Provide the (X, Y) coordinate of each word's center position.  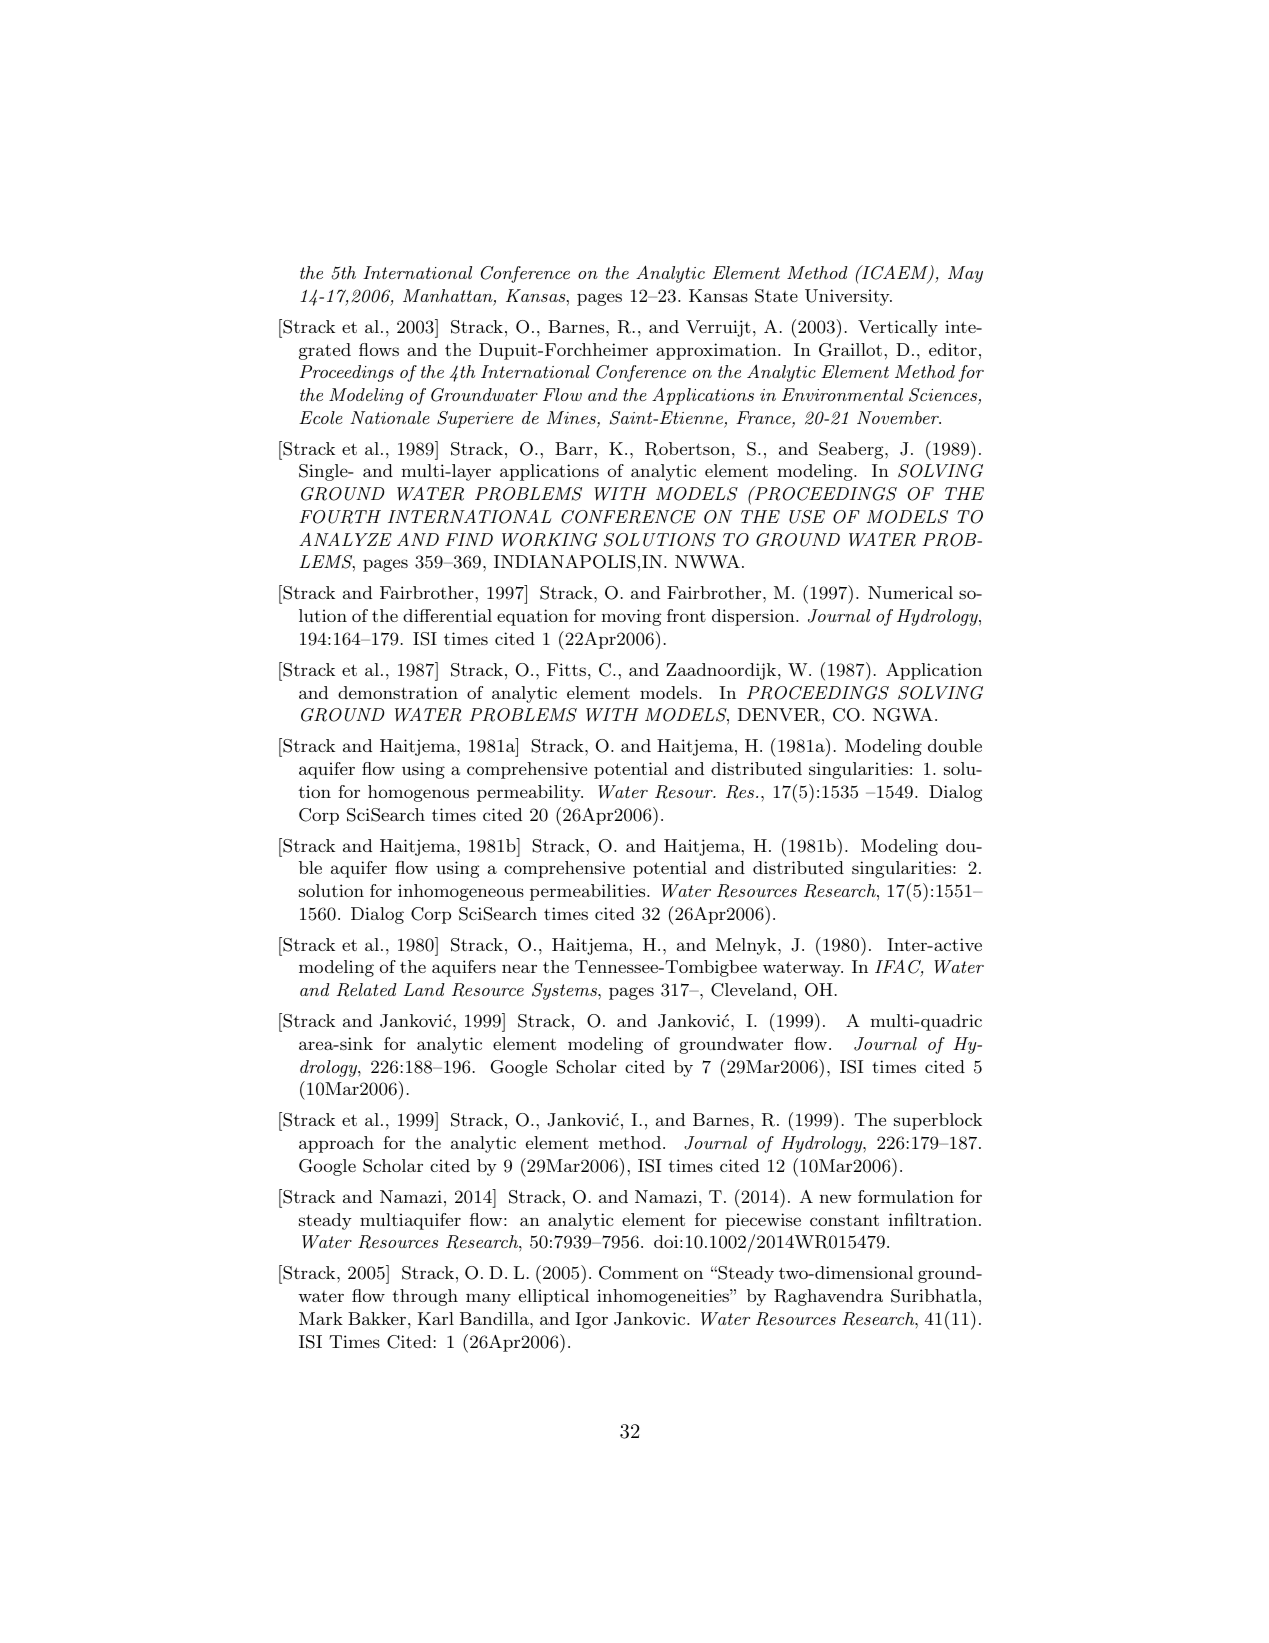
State (776, 296)
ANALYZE (345, 539)
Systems (565, 991)
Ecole (321, 417)
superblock (938, 1121)
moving (631, 617)
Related (366, 990)
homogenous (418, 793)
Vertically (898, 328)
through (425, 1297)
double (955, 745)
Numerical (910, 592)
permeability (530, 793)
